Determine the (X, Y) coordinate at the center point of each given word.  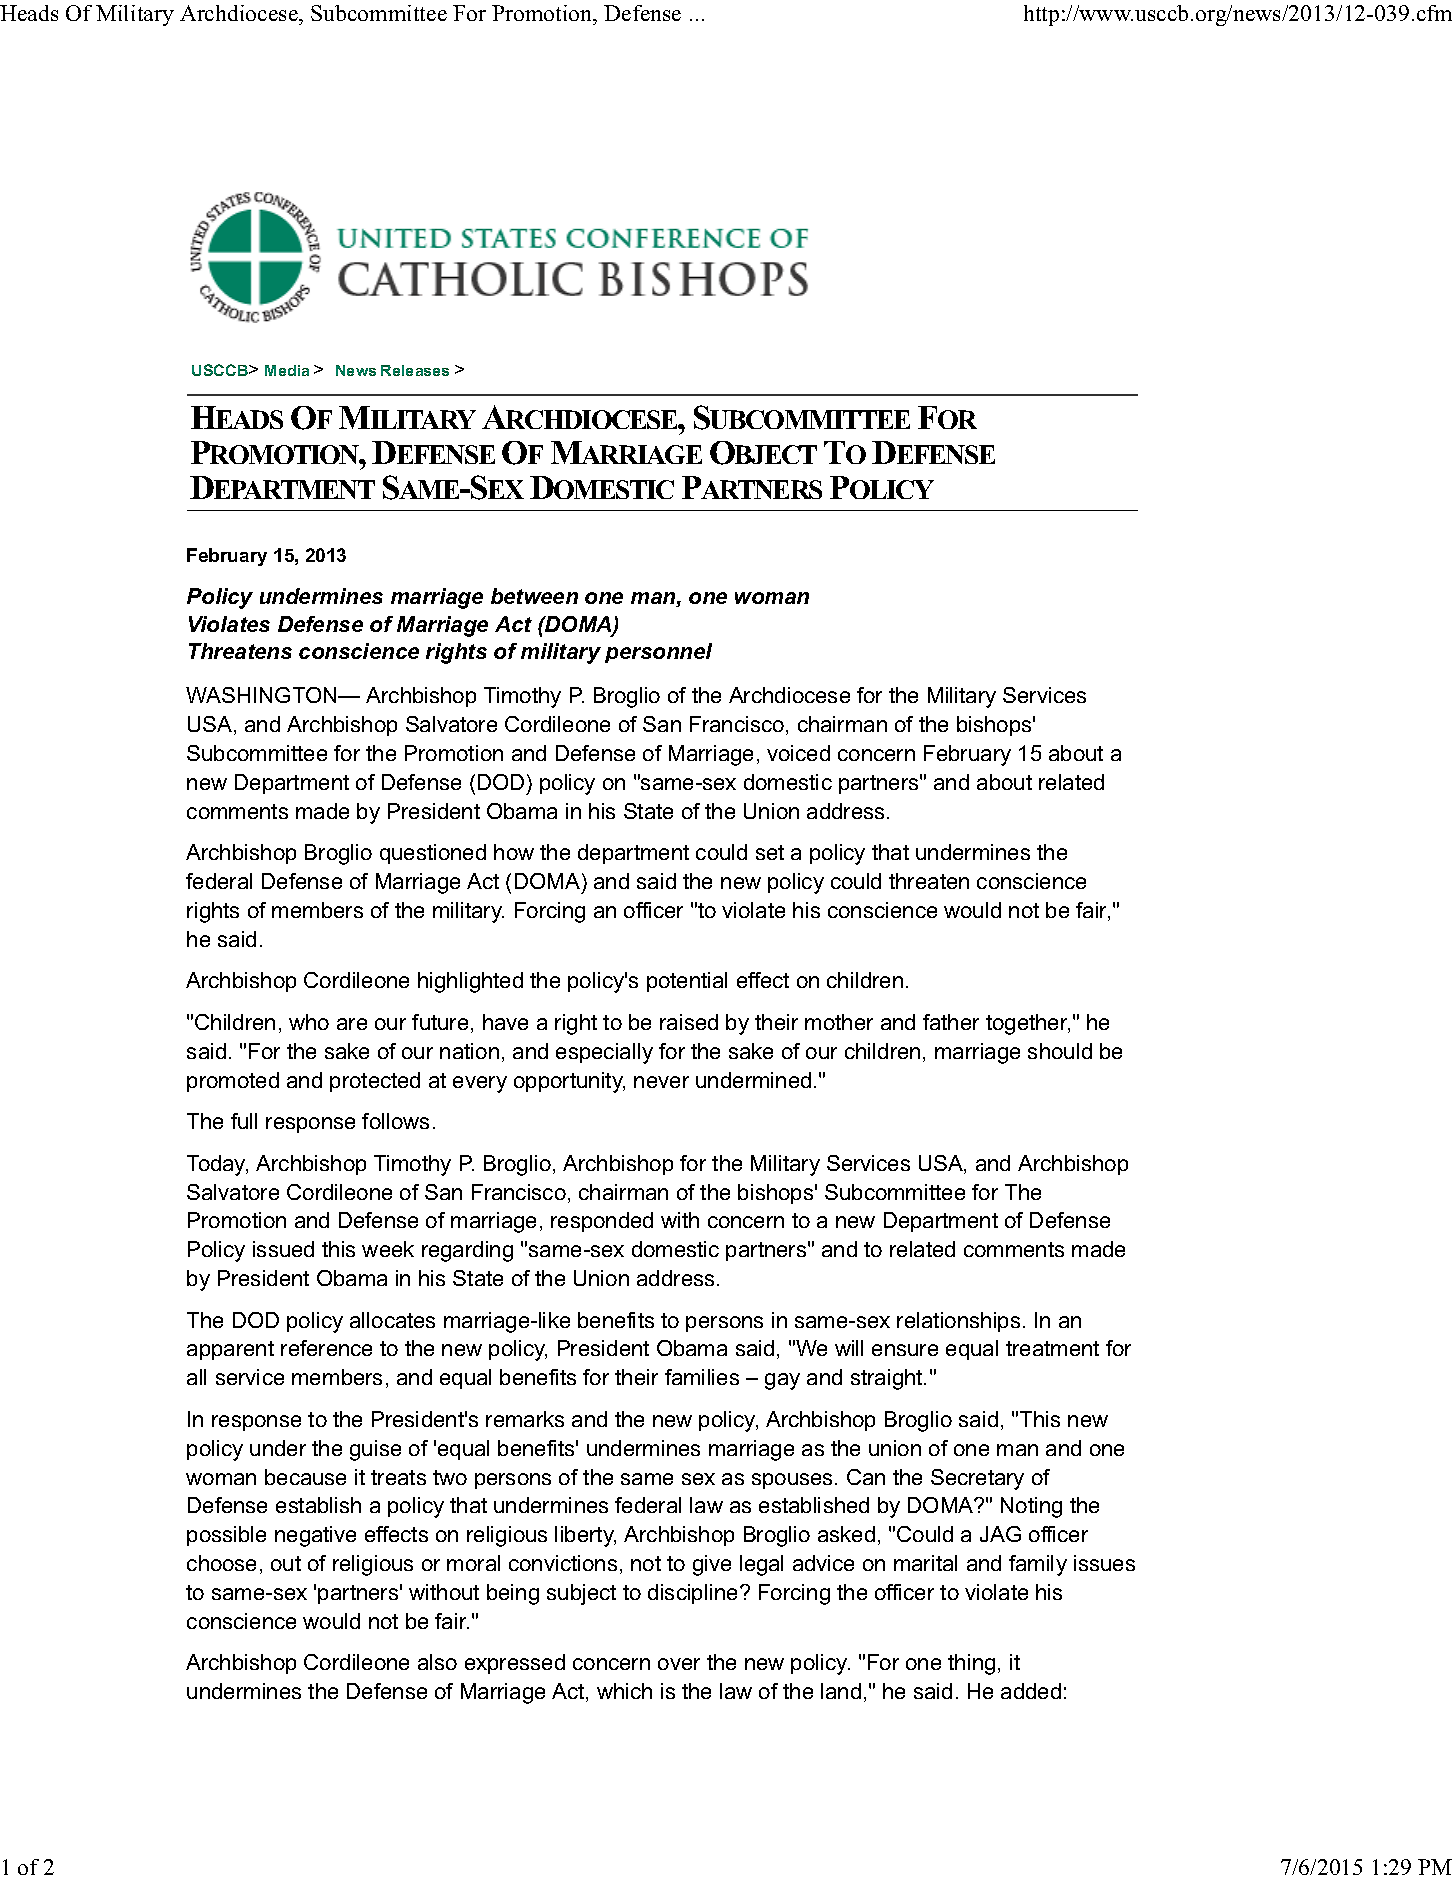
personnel (658, 653)
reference (326, 1348)
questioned (433, 854)
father (951, 1022)
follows (395, 1121)
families (702, 1377)
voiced (798, 753)
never (661, 1082)
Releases (415, 370)
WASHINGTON (262, 695)
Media (287, 370)
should (1060, 1051)
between (534, 596)
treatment (1052, 1348)
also (437, 1662)
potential (687, 982)
